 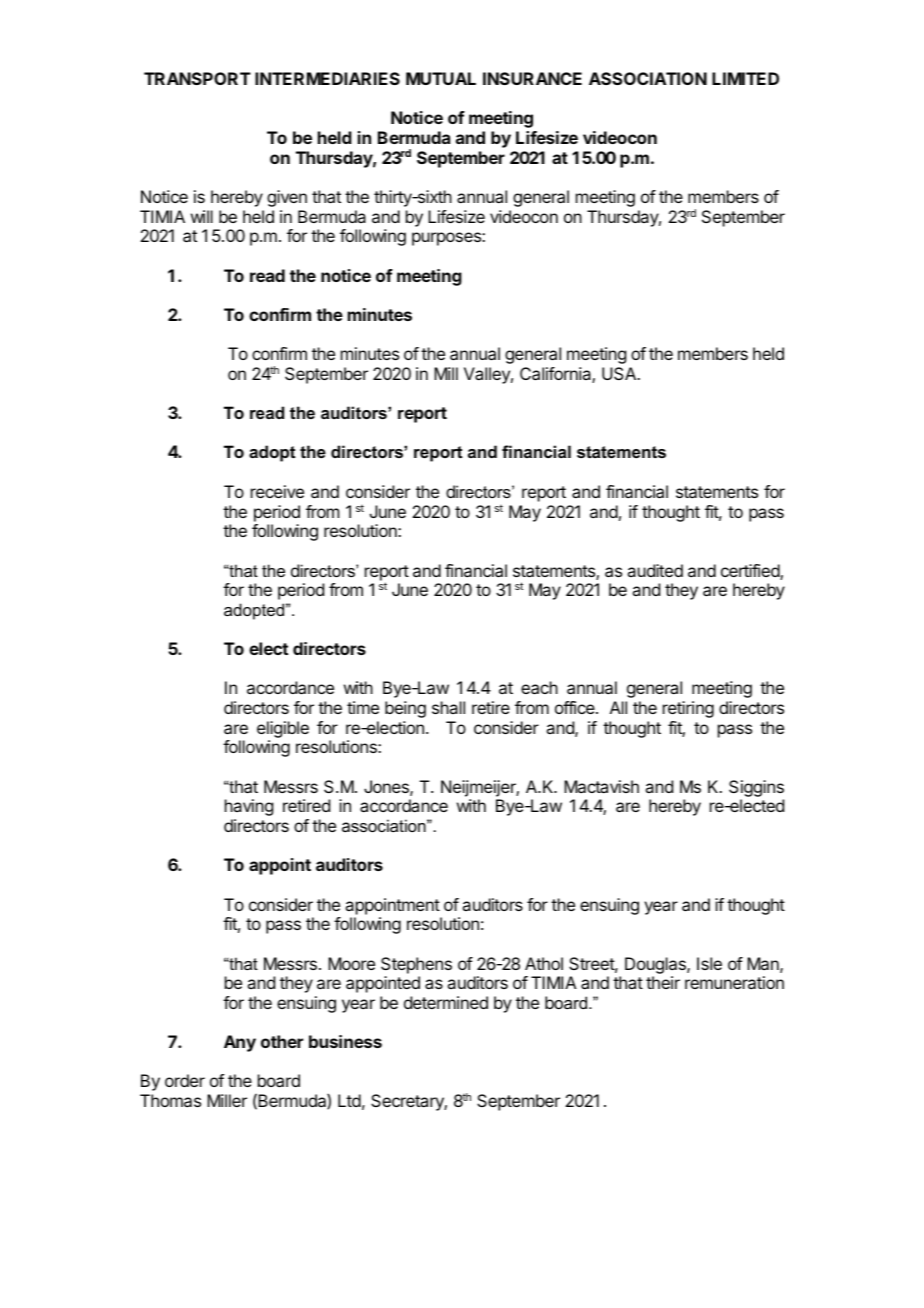 I want to click on having, so click(x=249, y=807).
